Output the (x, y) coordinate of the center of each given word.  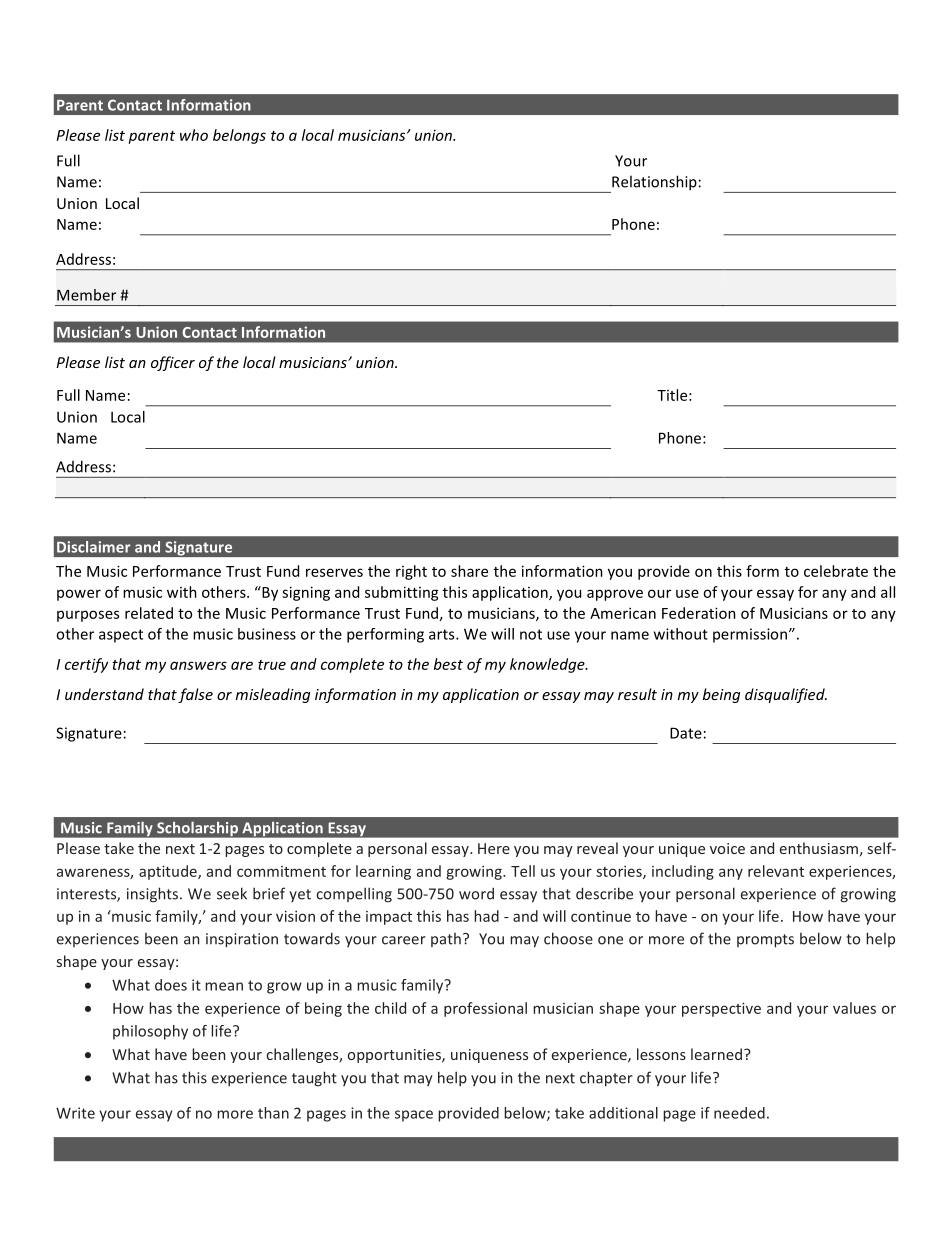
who (194, 135)
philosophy (150, 1032)
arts (443, 634)
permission (750, 635)
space (414, 1116)
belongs (239, 136)
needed (739, 1113)
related (149, 613)
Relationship (653, 184)
